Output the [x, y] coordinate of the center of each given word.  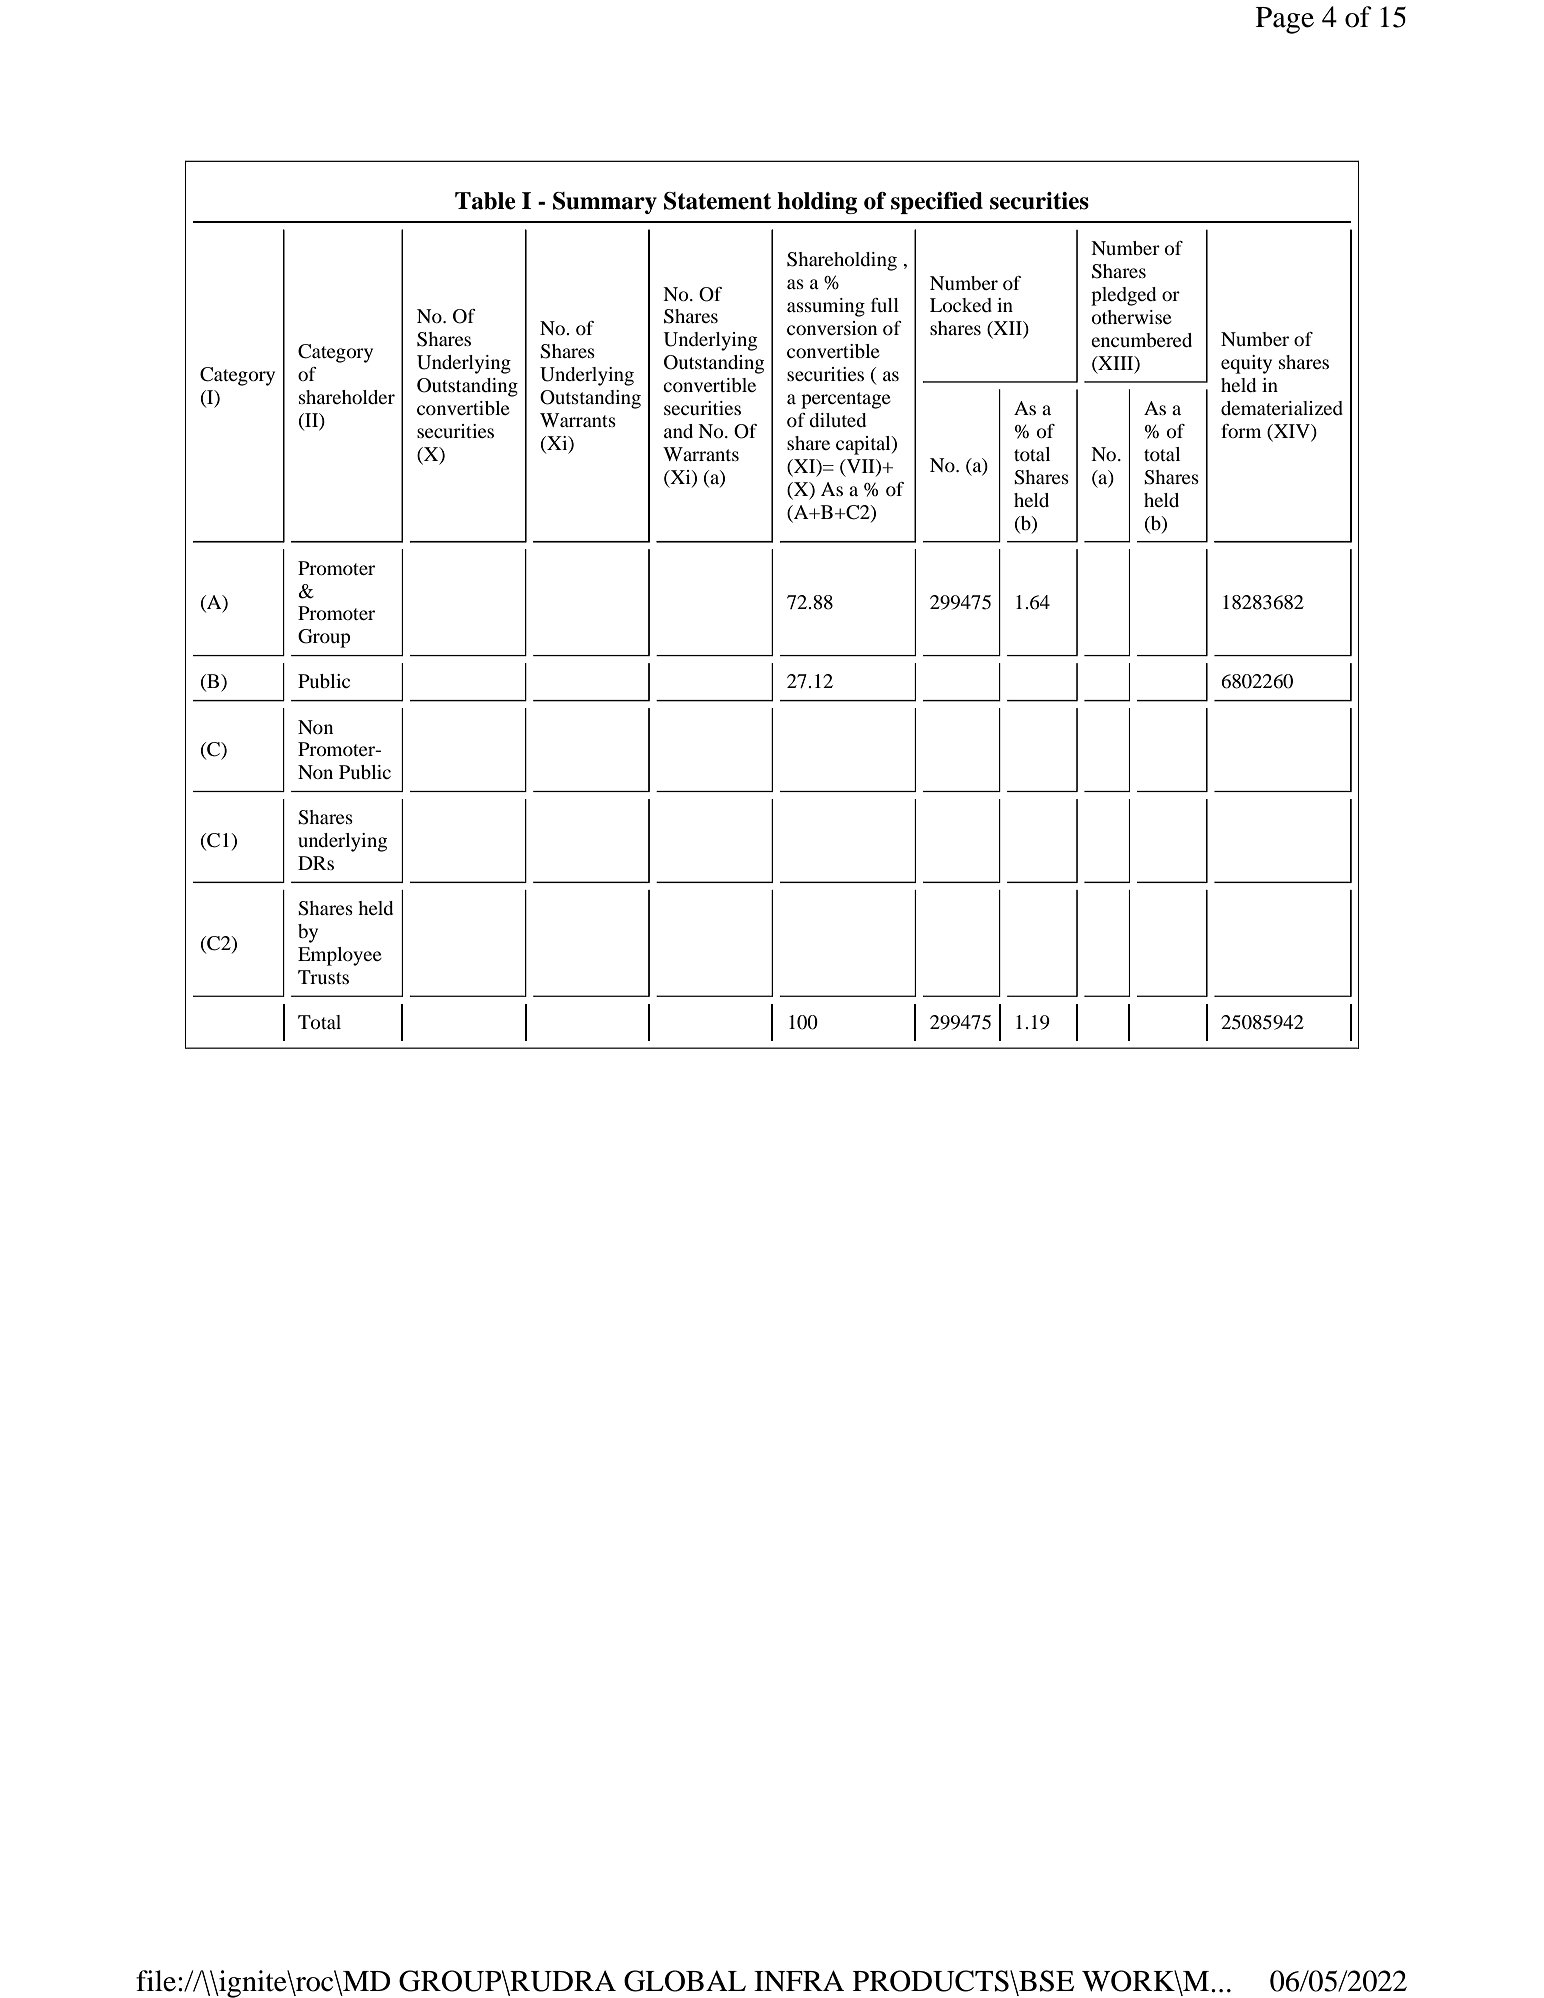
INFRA [799, 1980]
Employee [340, 956]
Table [485, 201]
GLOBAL [685, 1981]
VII [860, 466]
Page [1285, 20]
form [1241, 431]
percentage [846, 400]
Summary [605, 203]
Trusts [323, 977]
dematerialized [1282, 408]
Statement [717, 201]
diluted [837, 420]
